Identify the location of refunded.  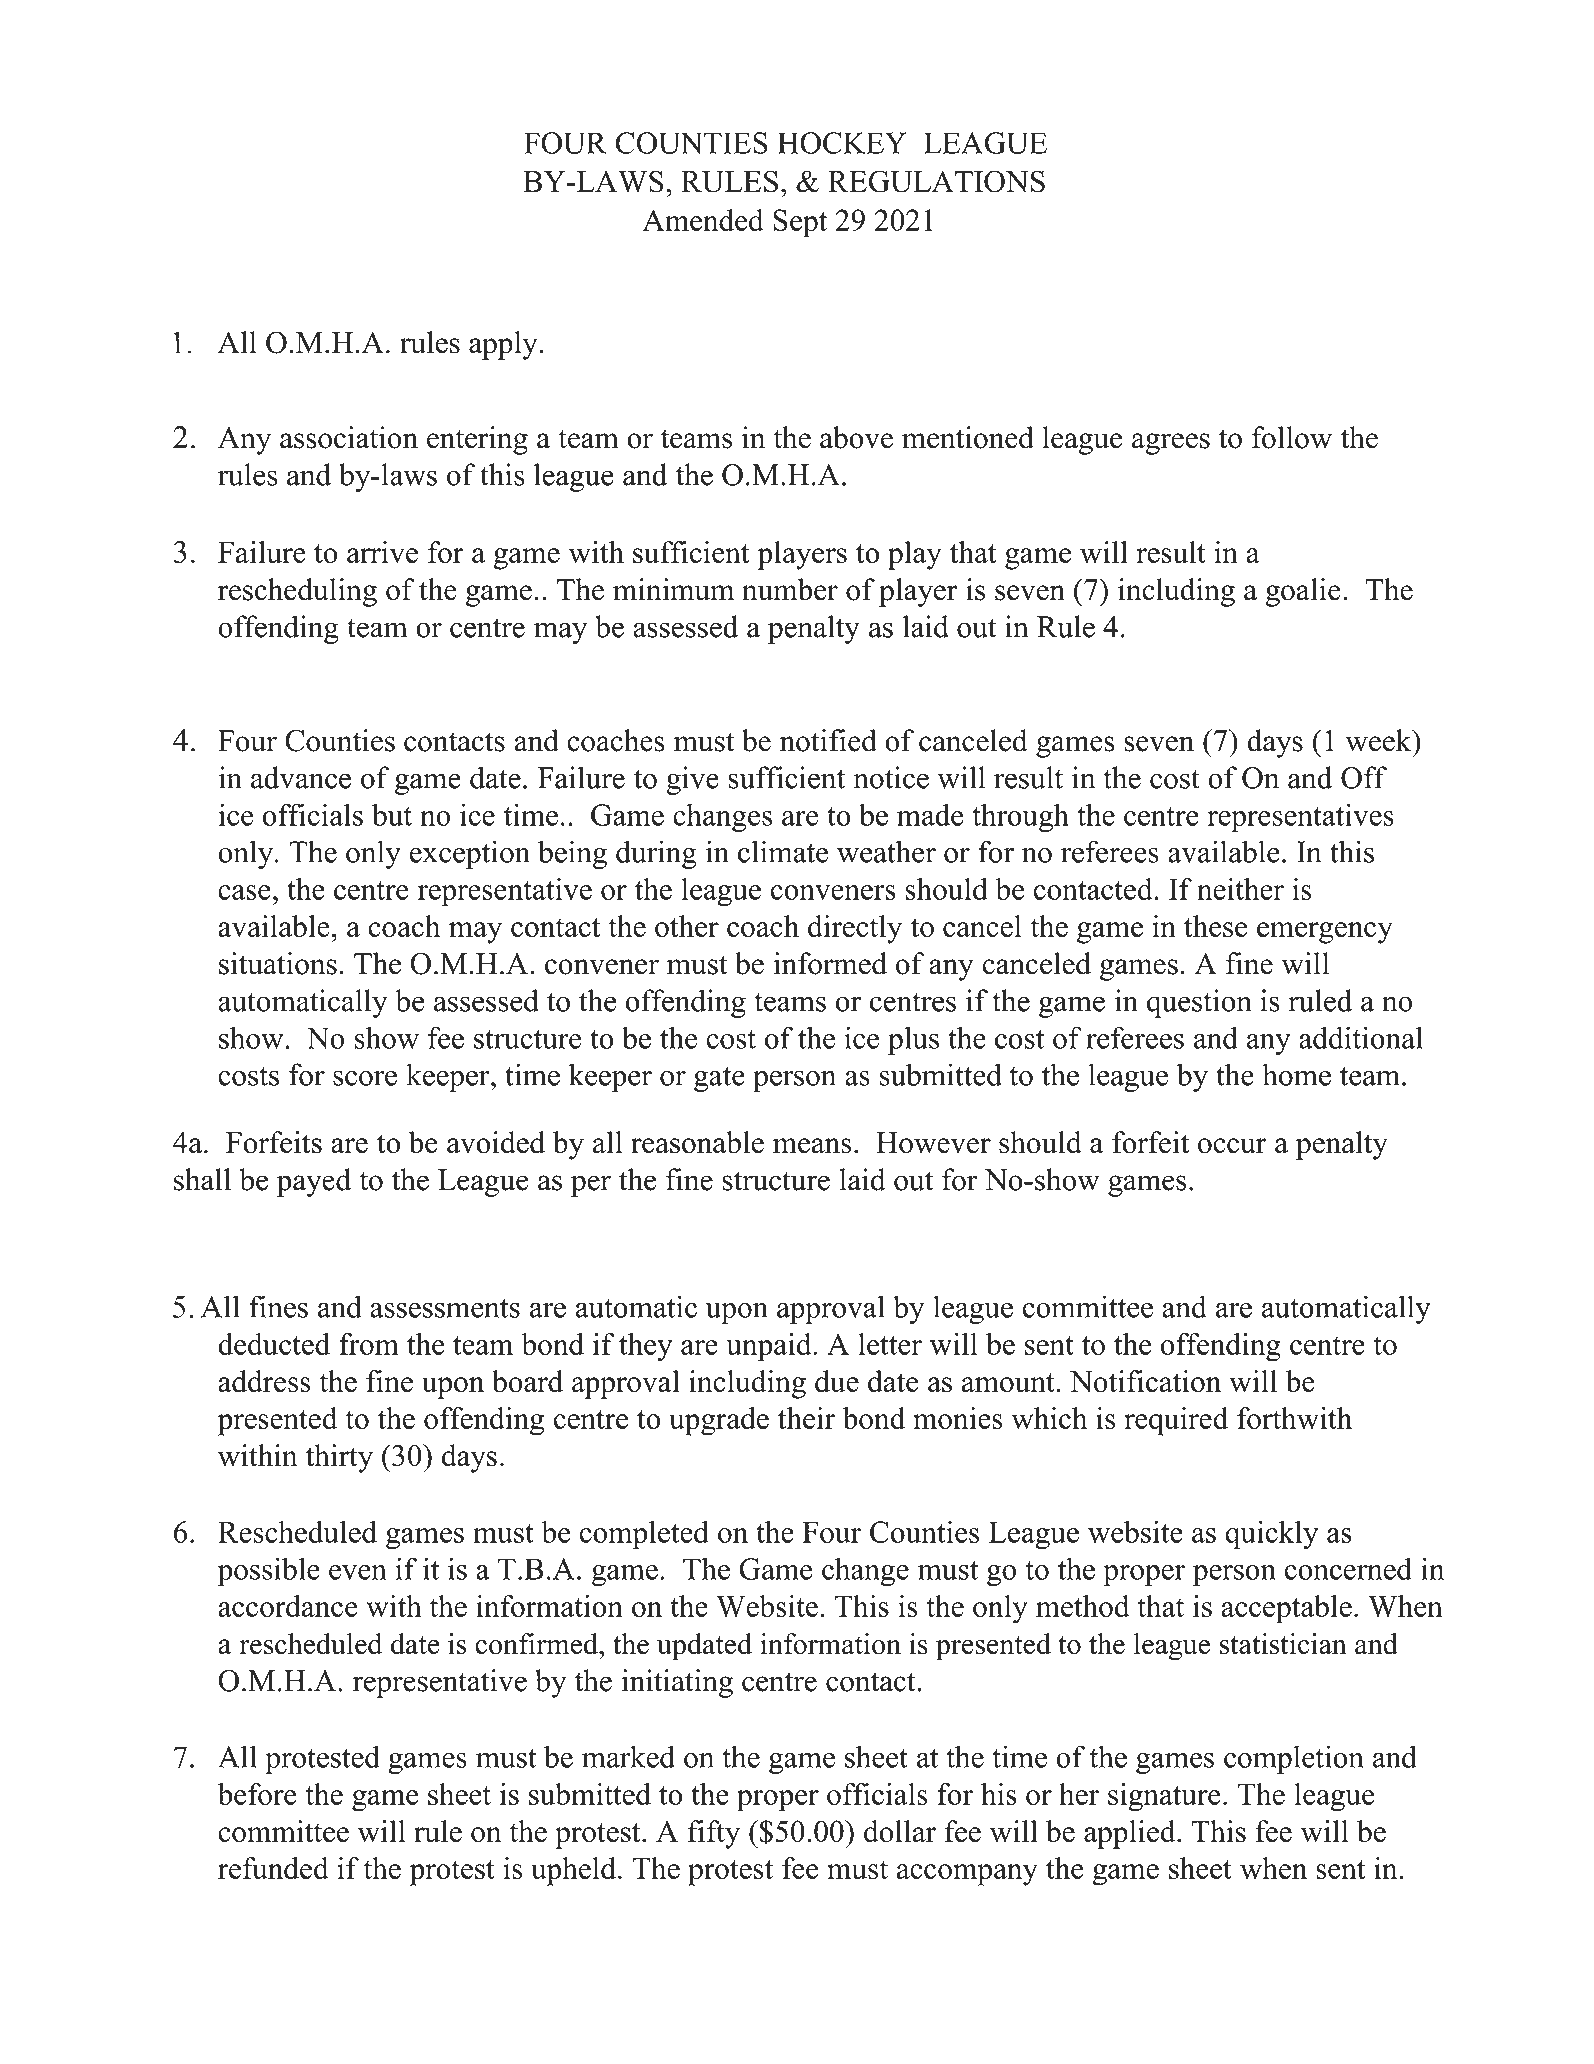
(273, 1868).
